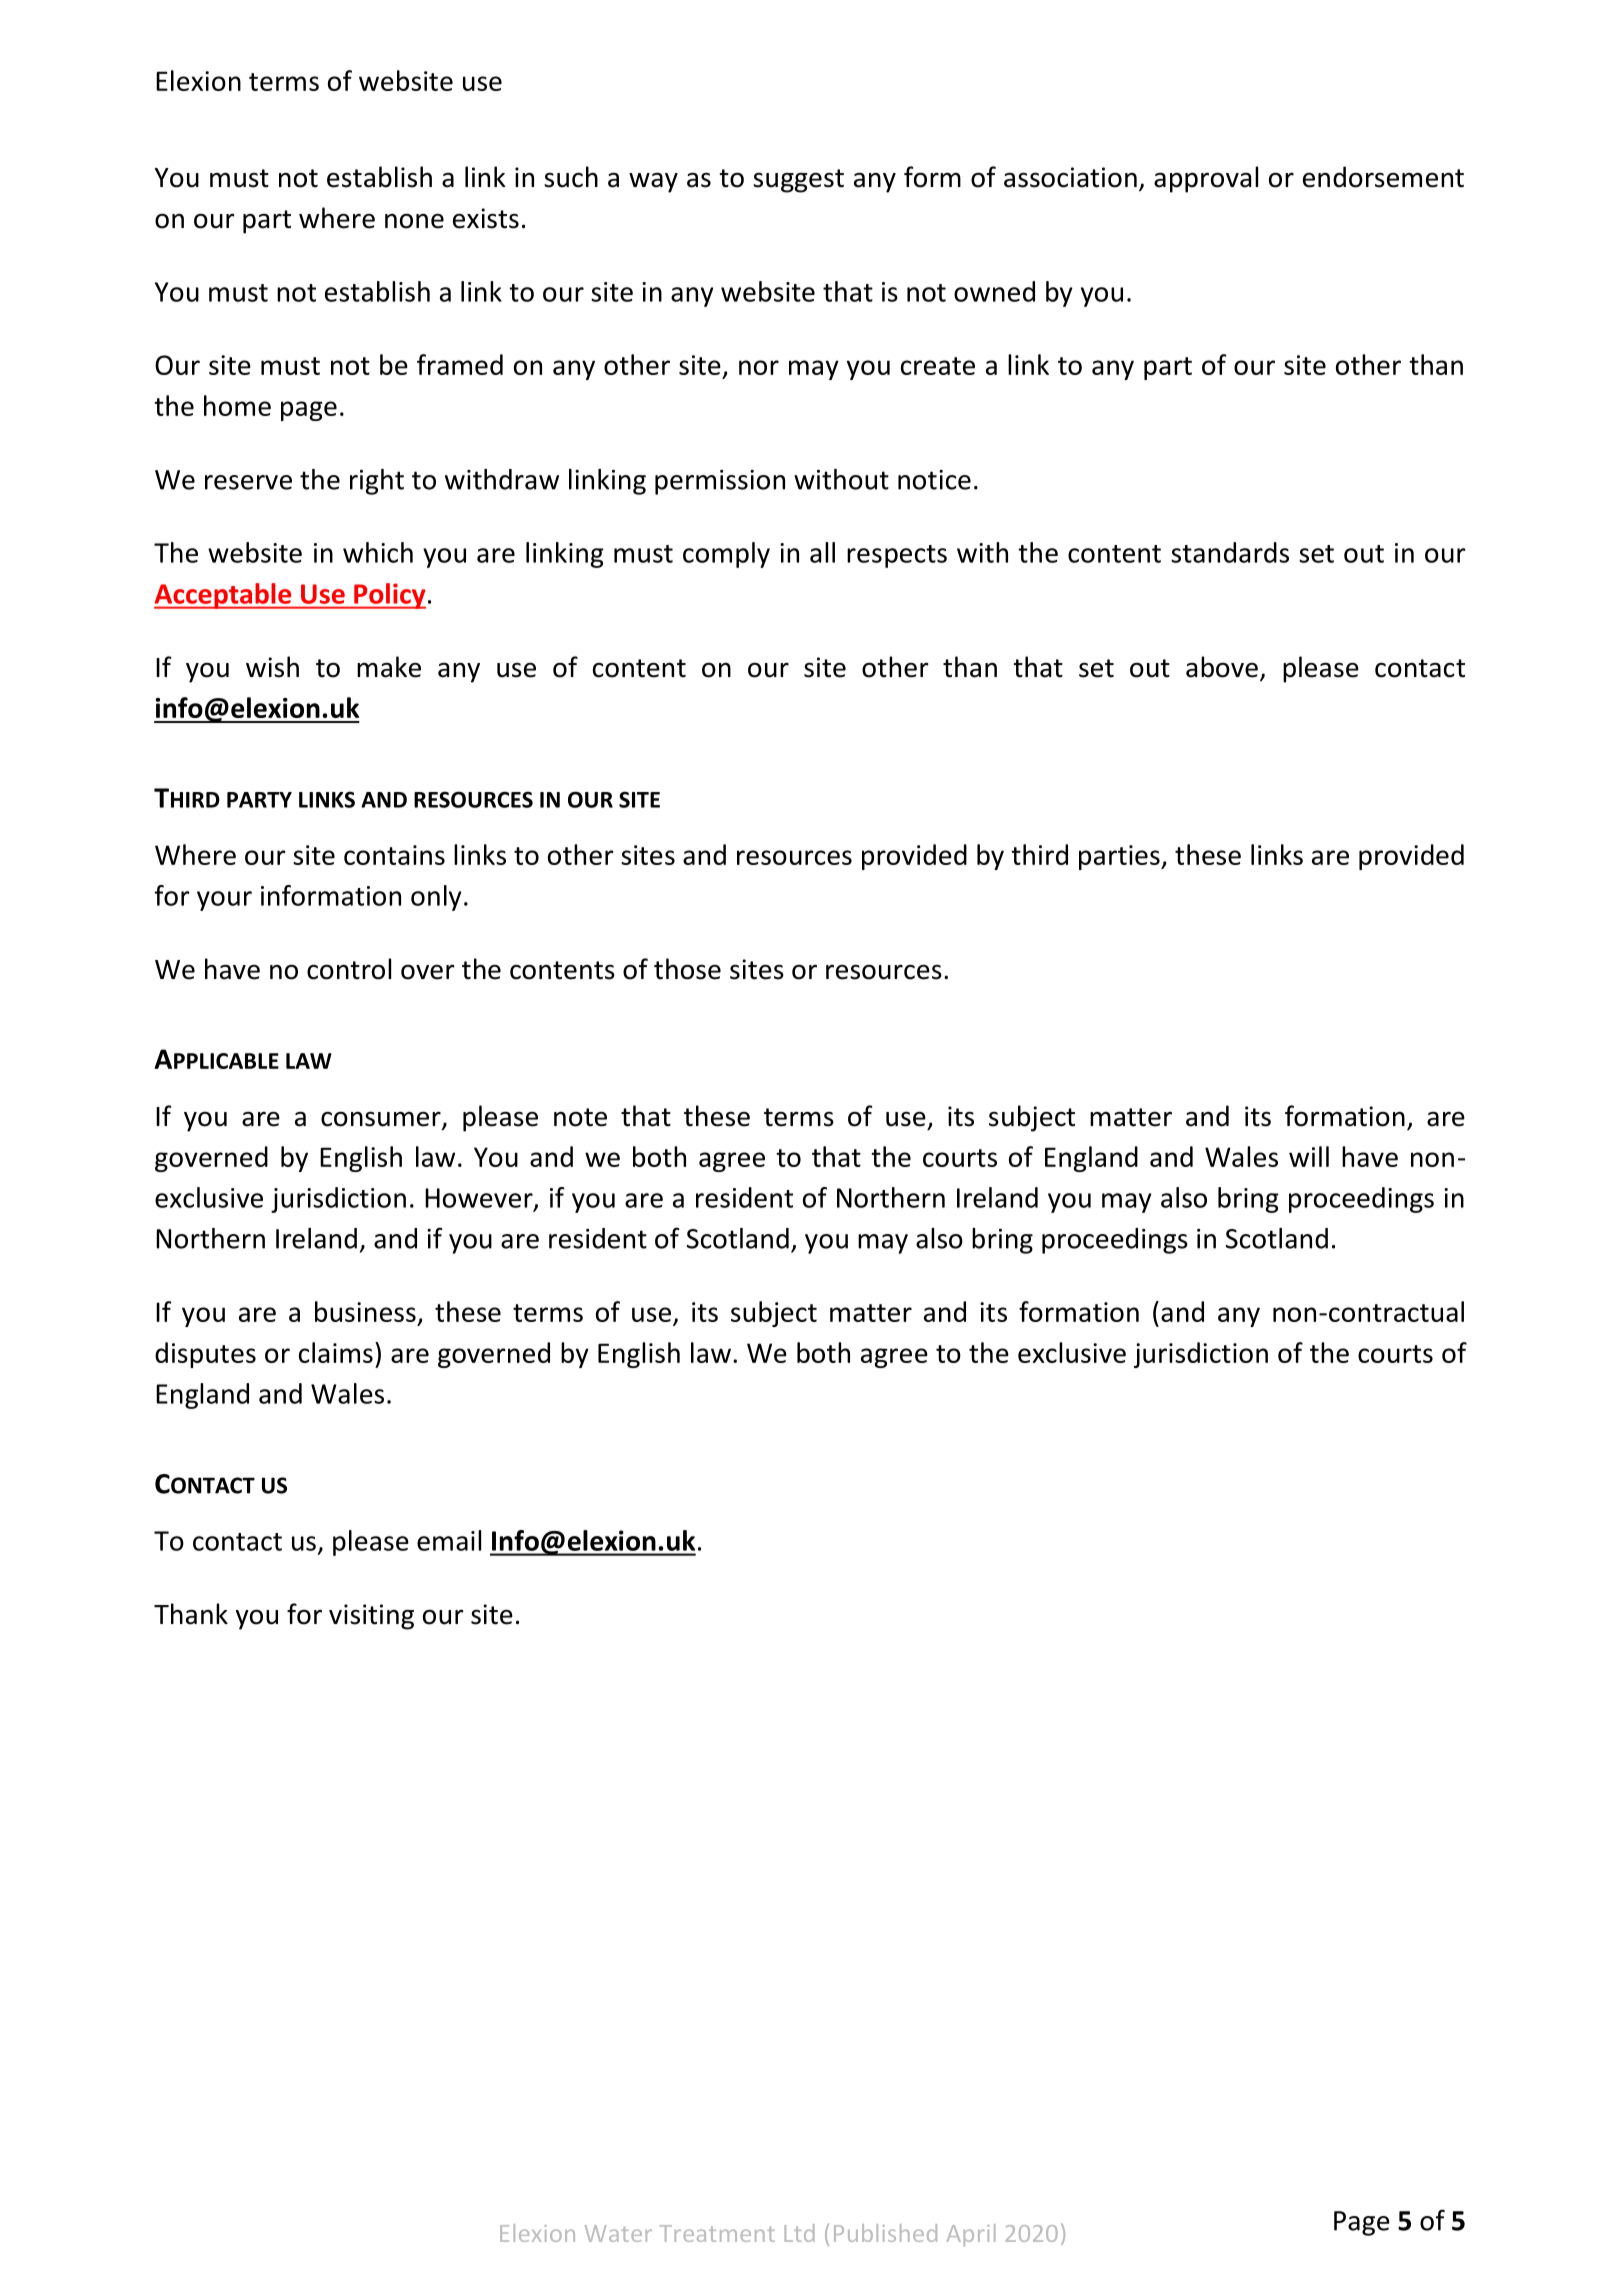  What do you see at coordinates (687, 969) in the document?
I see `those` at bounding box center [687, 969].
